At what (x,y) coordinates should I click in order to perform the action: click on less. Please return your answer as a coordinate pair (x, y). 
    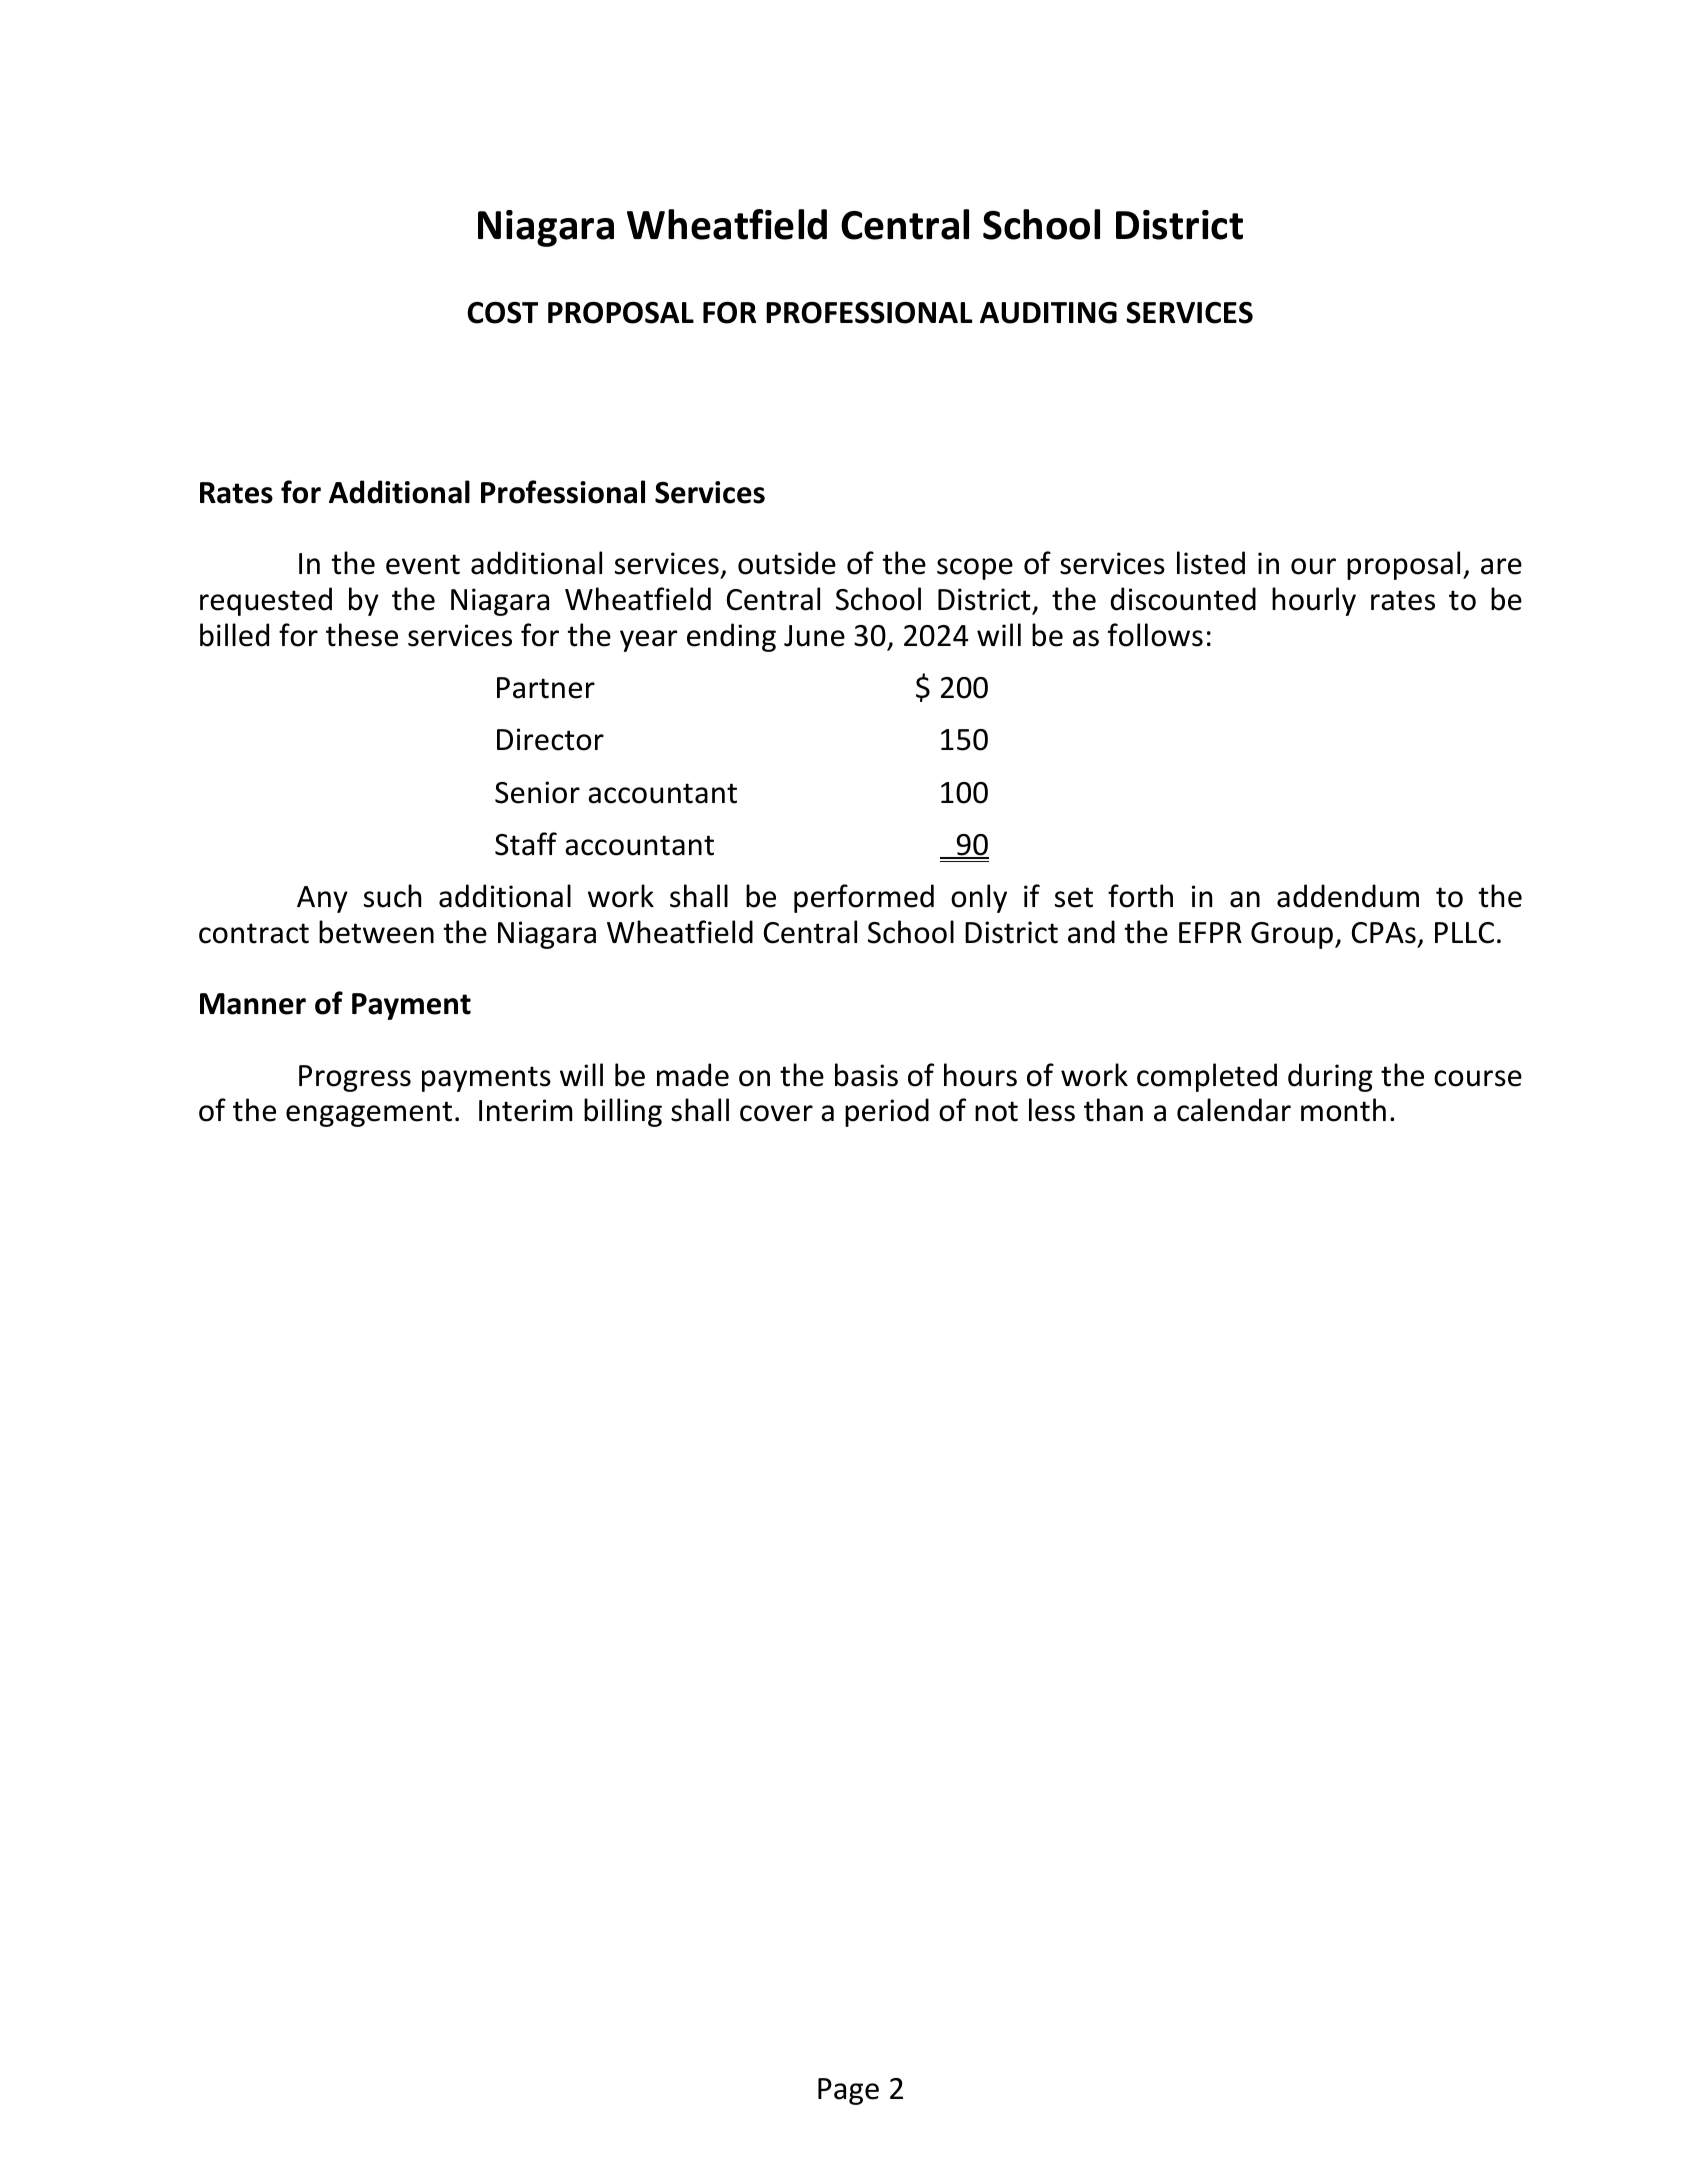
    Looking at the image, I should click on (1052, 1110).
